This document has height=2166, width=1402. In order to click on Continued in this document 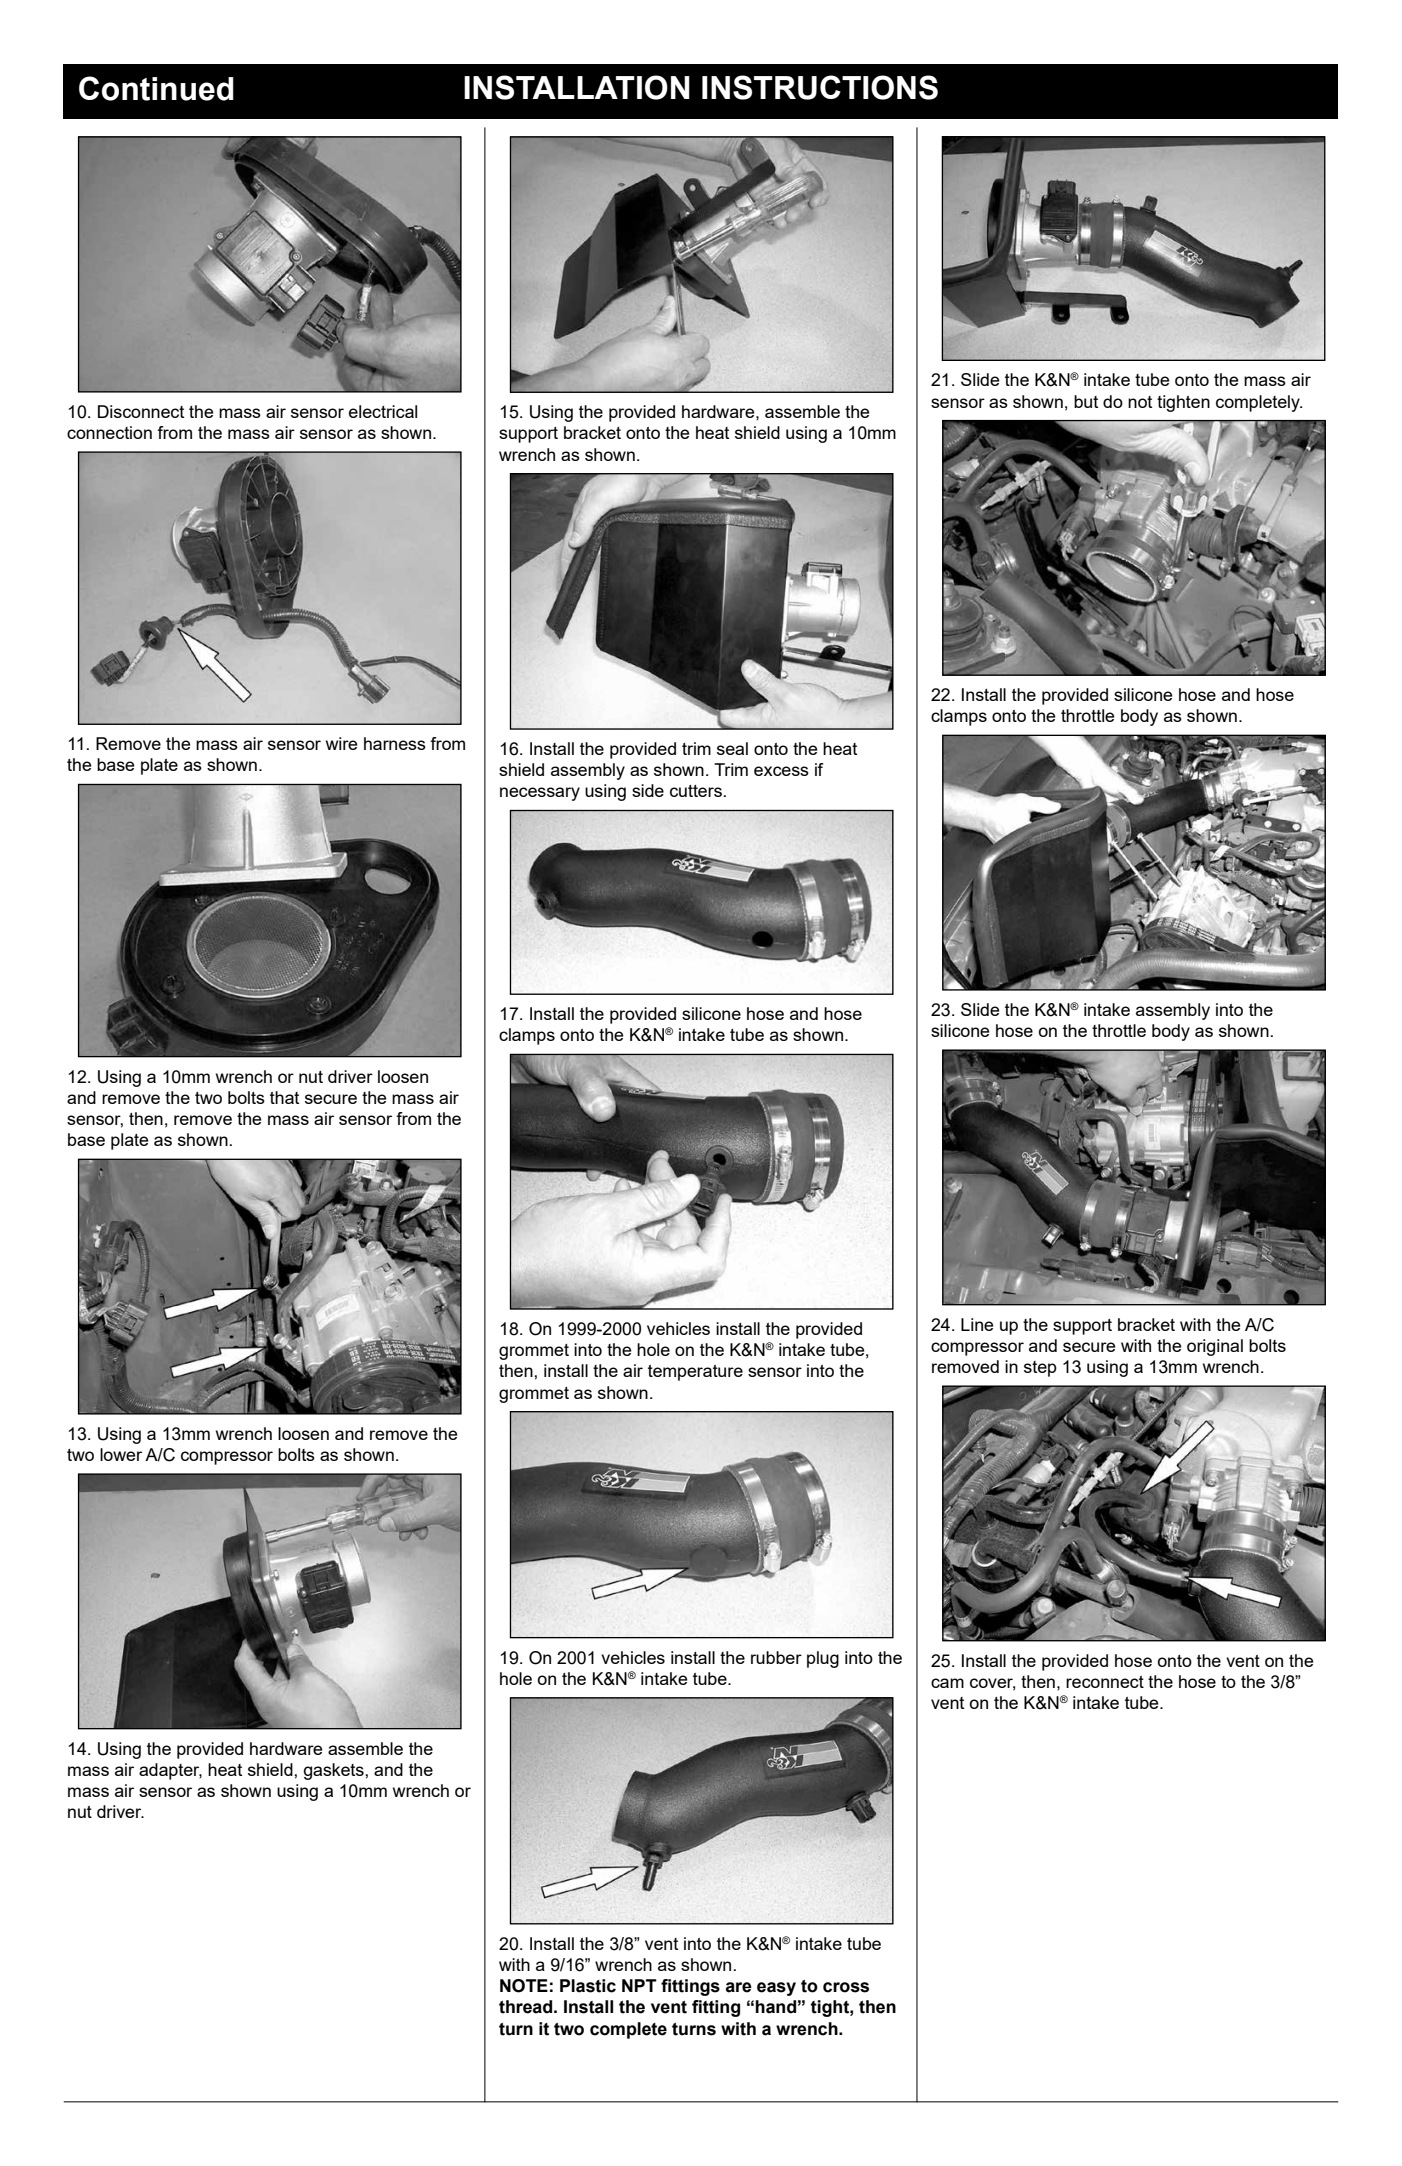, I will do `click(156, 88)`.
